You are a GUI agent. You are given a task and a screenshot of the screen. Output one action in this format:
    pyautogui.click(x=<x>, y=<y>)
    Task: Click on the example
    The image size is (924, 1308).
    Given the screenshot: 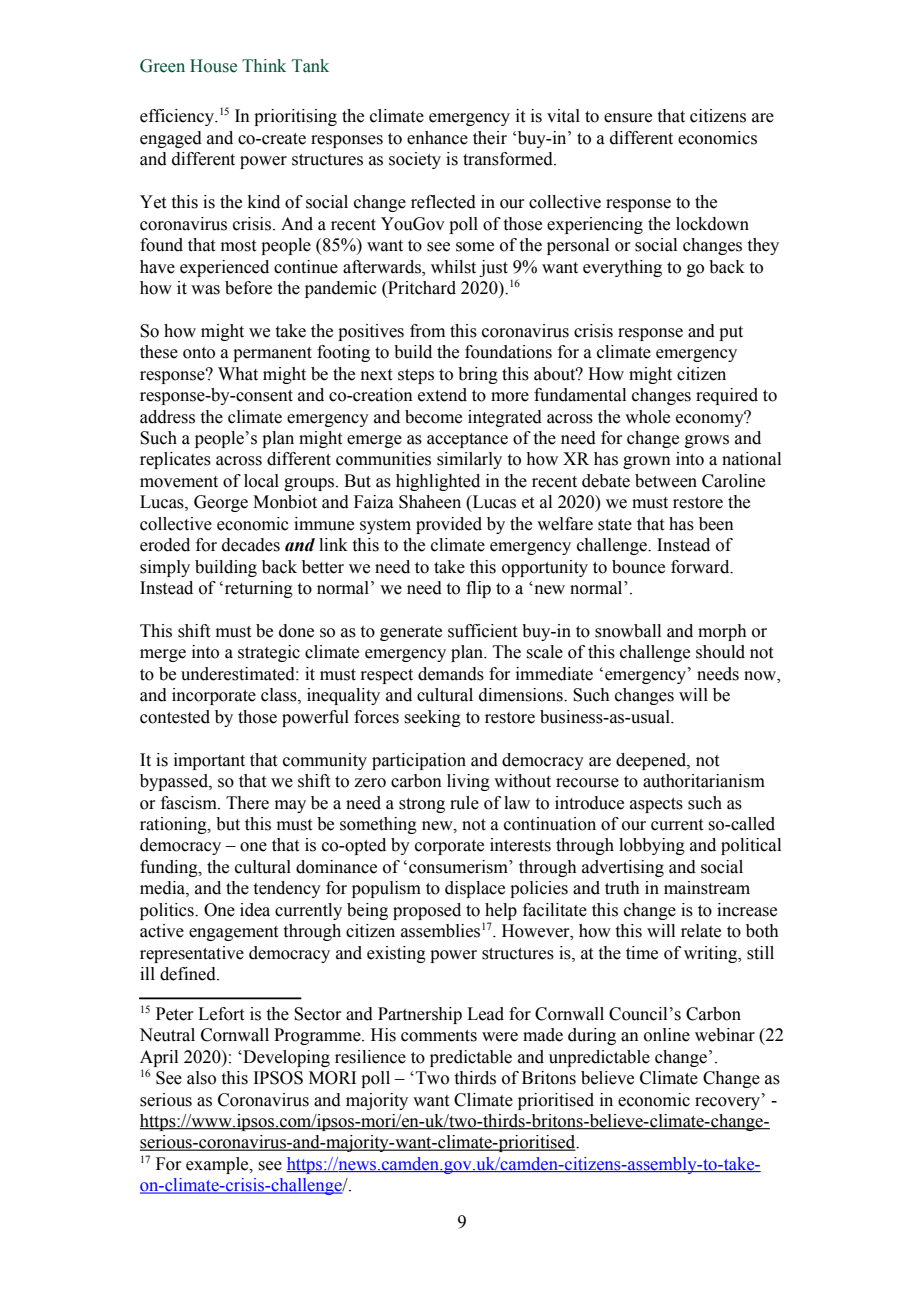 What is the action you would take?
    pyautogui.click(x=218, y=1165)
